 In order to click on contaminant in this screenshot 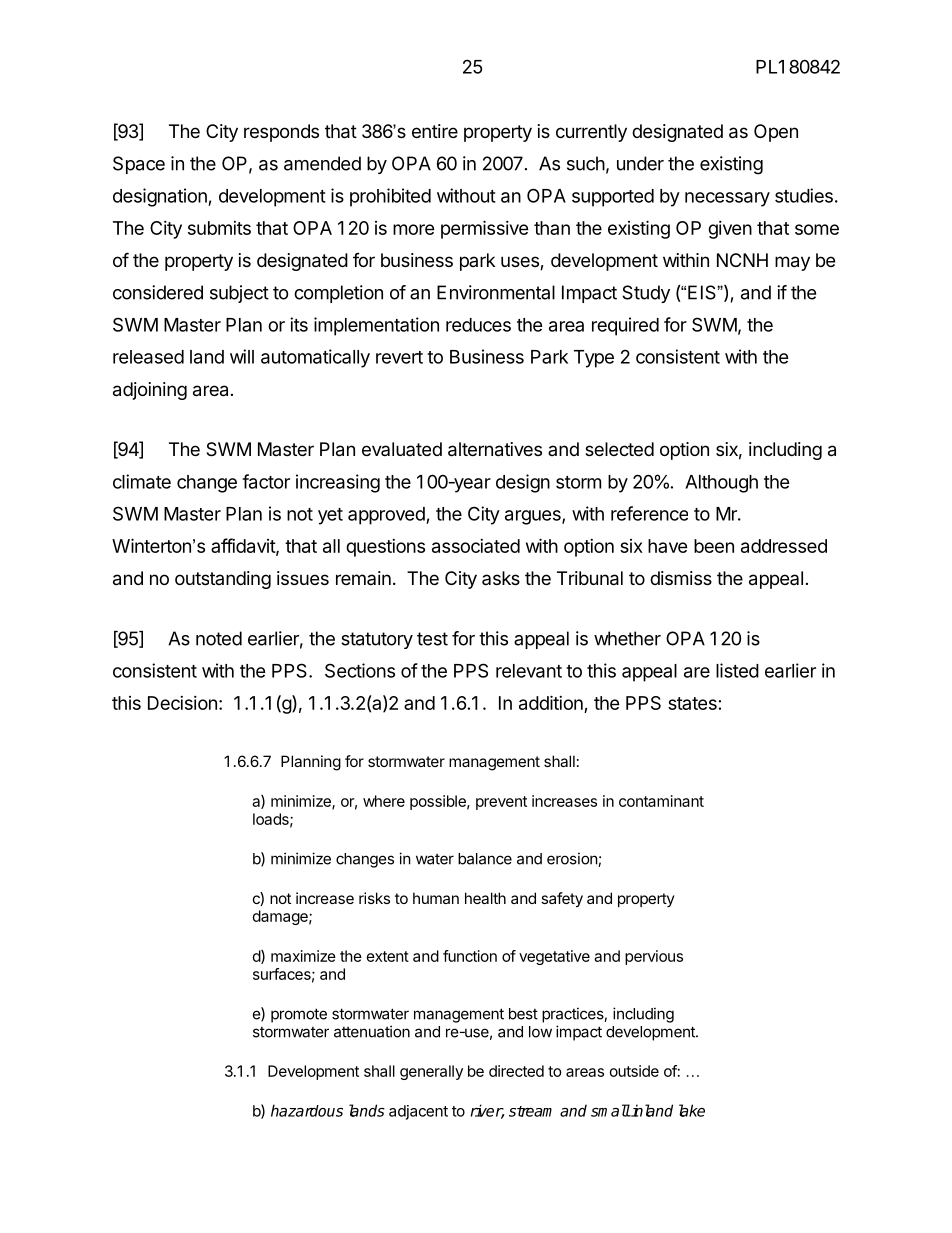, I will do `click(661, 801)`.
